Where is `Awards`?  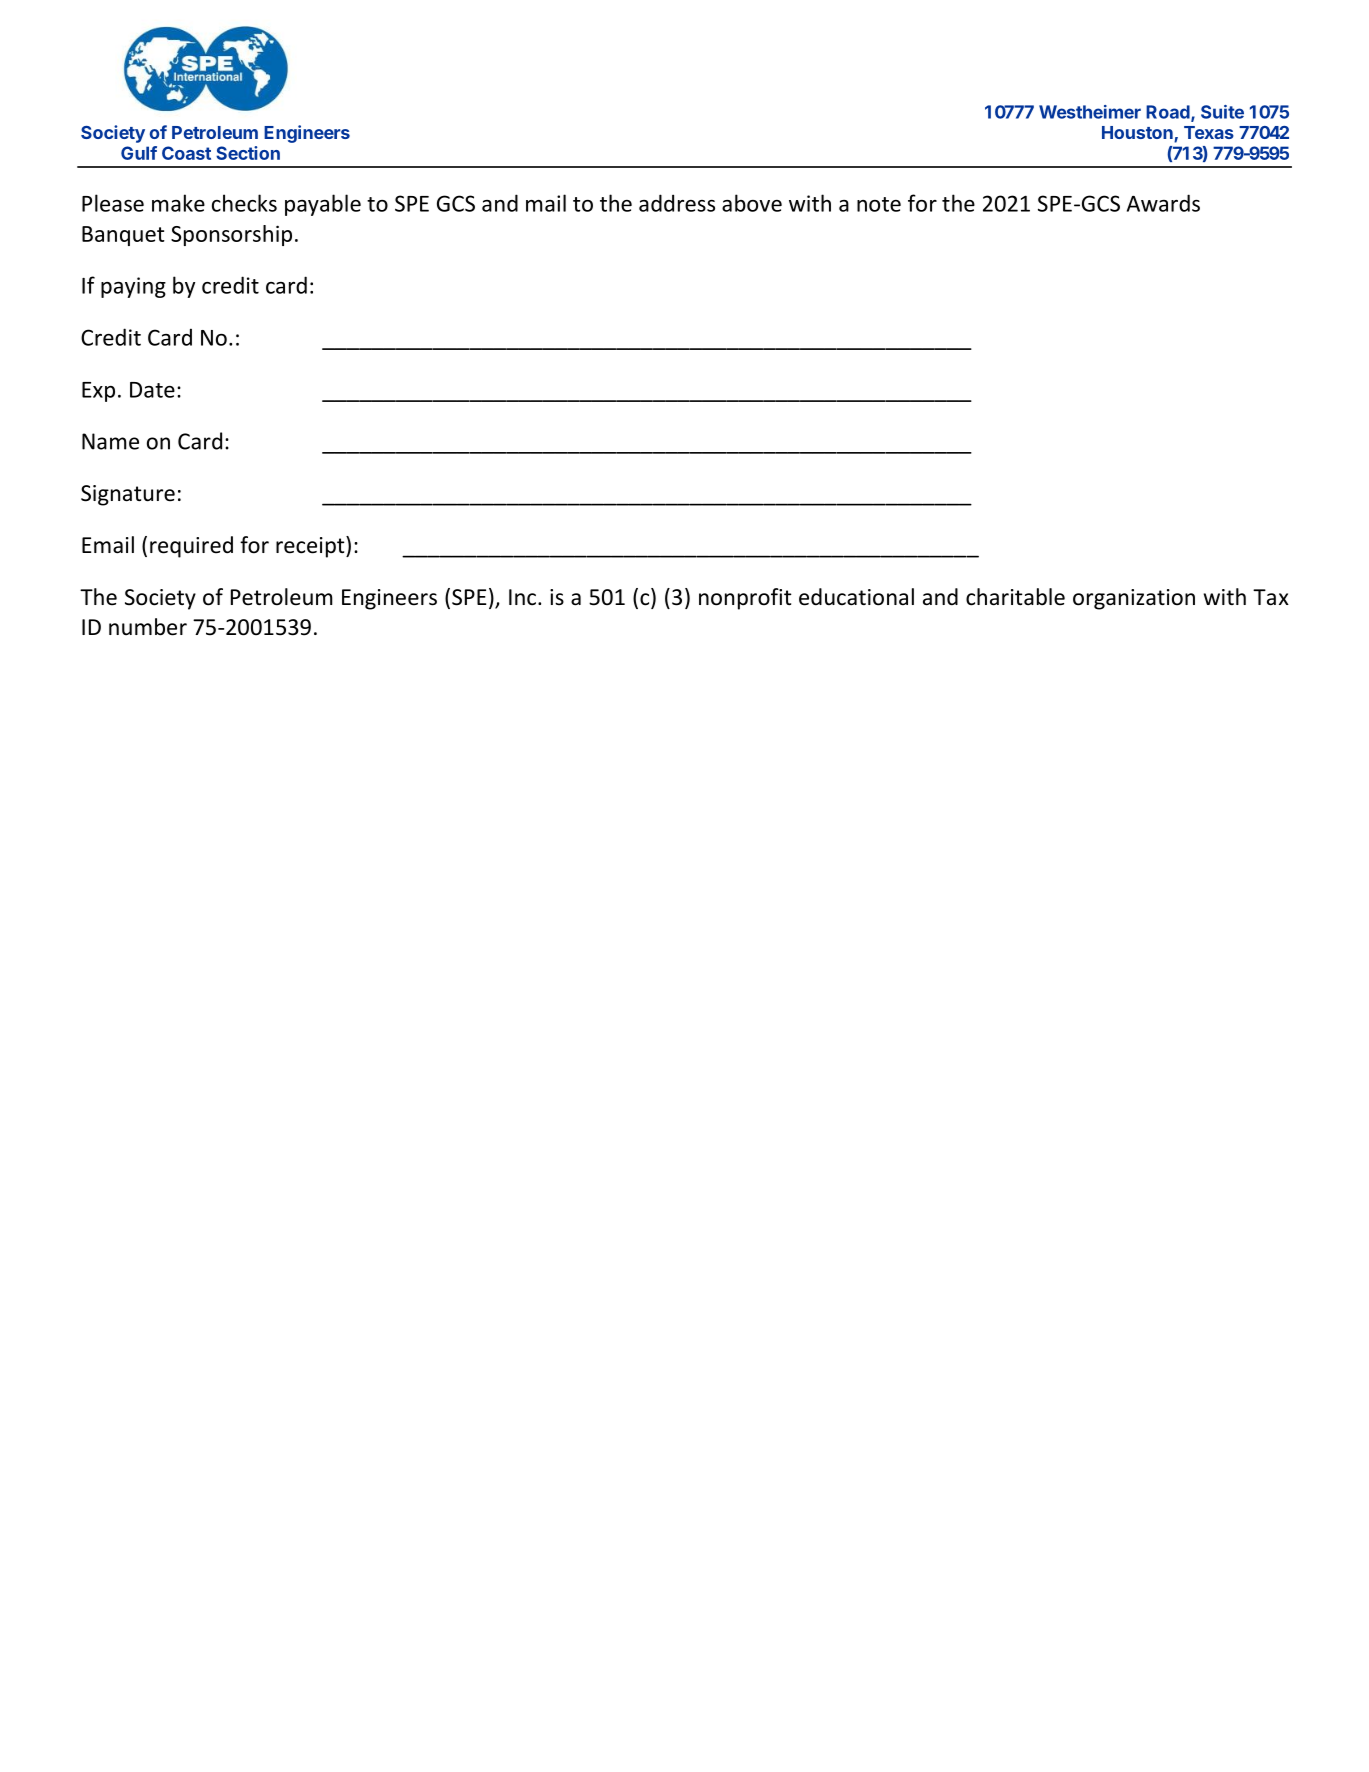 Awards is located at coordinates (1163, 203).
